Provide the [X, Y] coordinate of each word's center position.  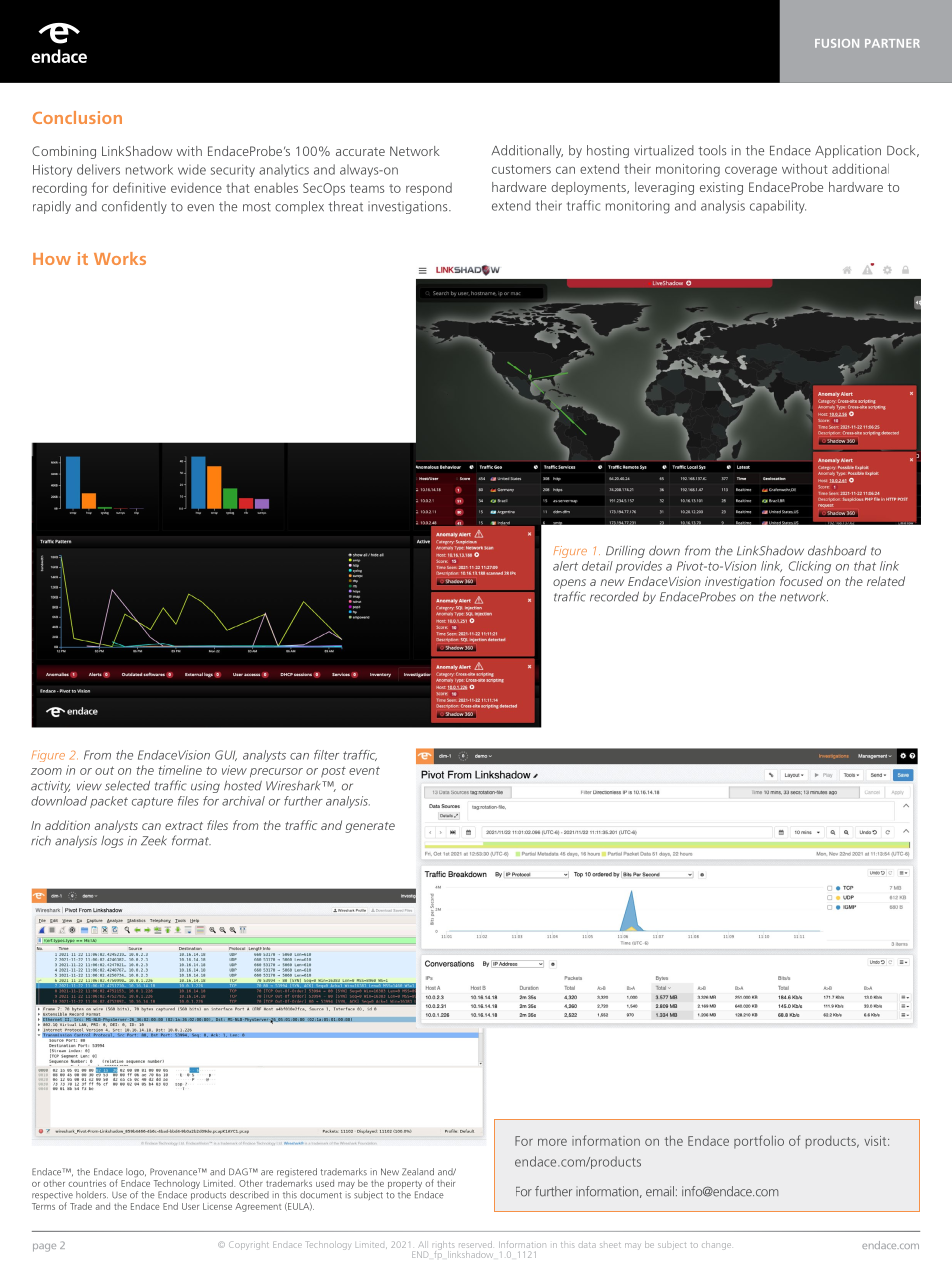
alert [565, 566]
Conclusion [77, 117]
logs [112, 842]
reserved [475, 1244]
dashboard [837, 550]
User [190, 1206]
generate [370, 827]
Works [120, 258]
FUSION [837, 43]
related [886, 581]
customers [521, 169]
